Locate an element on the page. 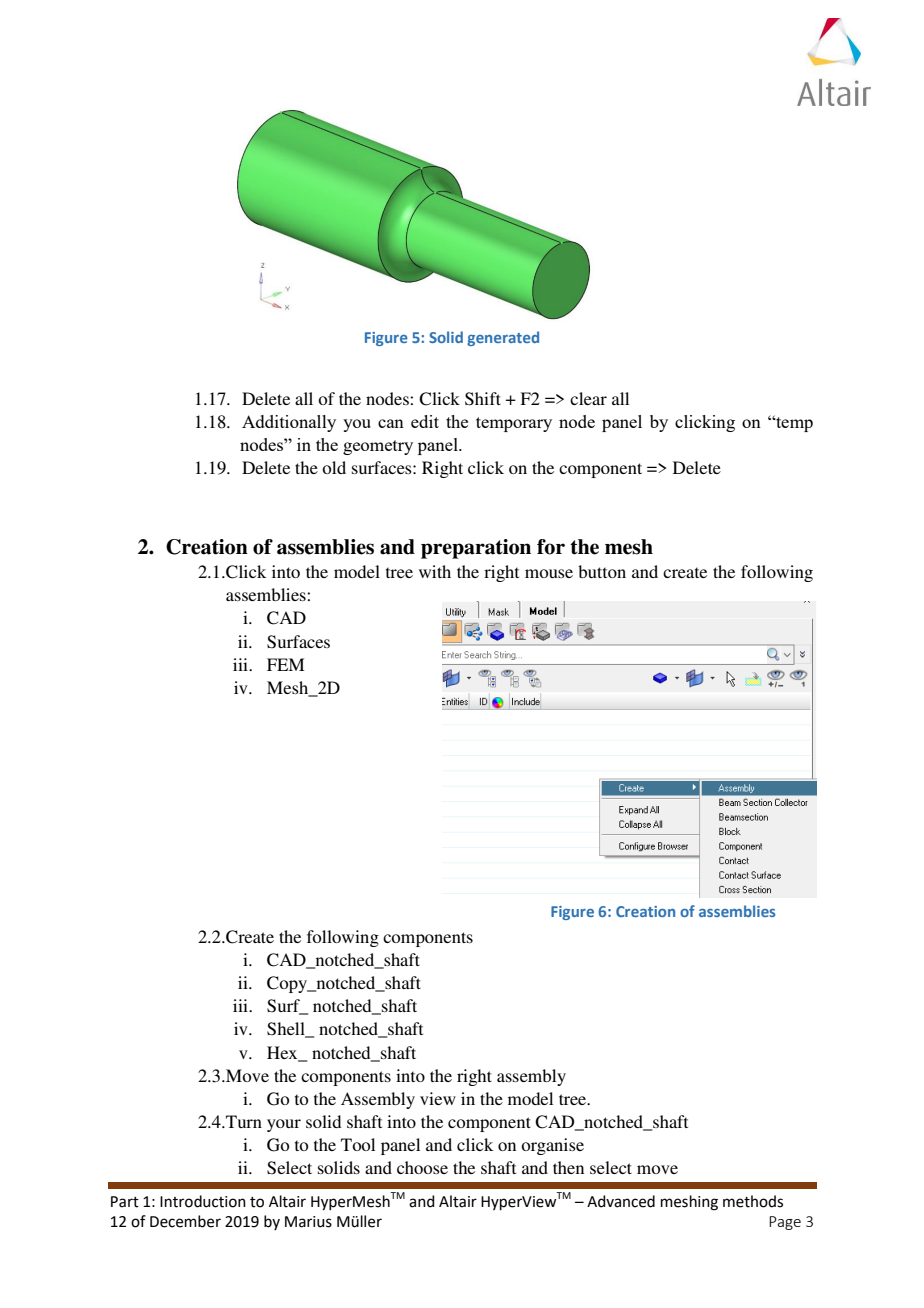  with is located at coordinates (435, 571).
